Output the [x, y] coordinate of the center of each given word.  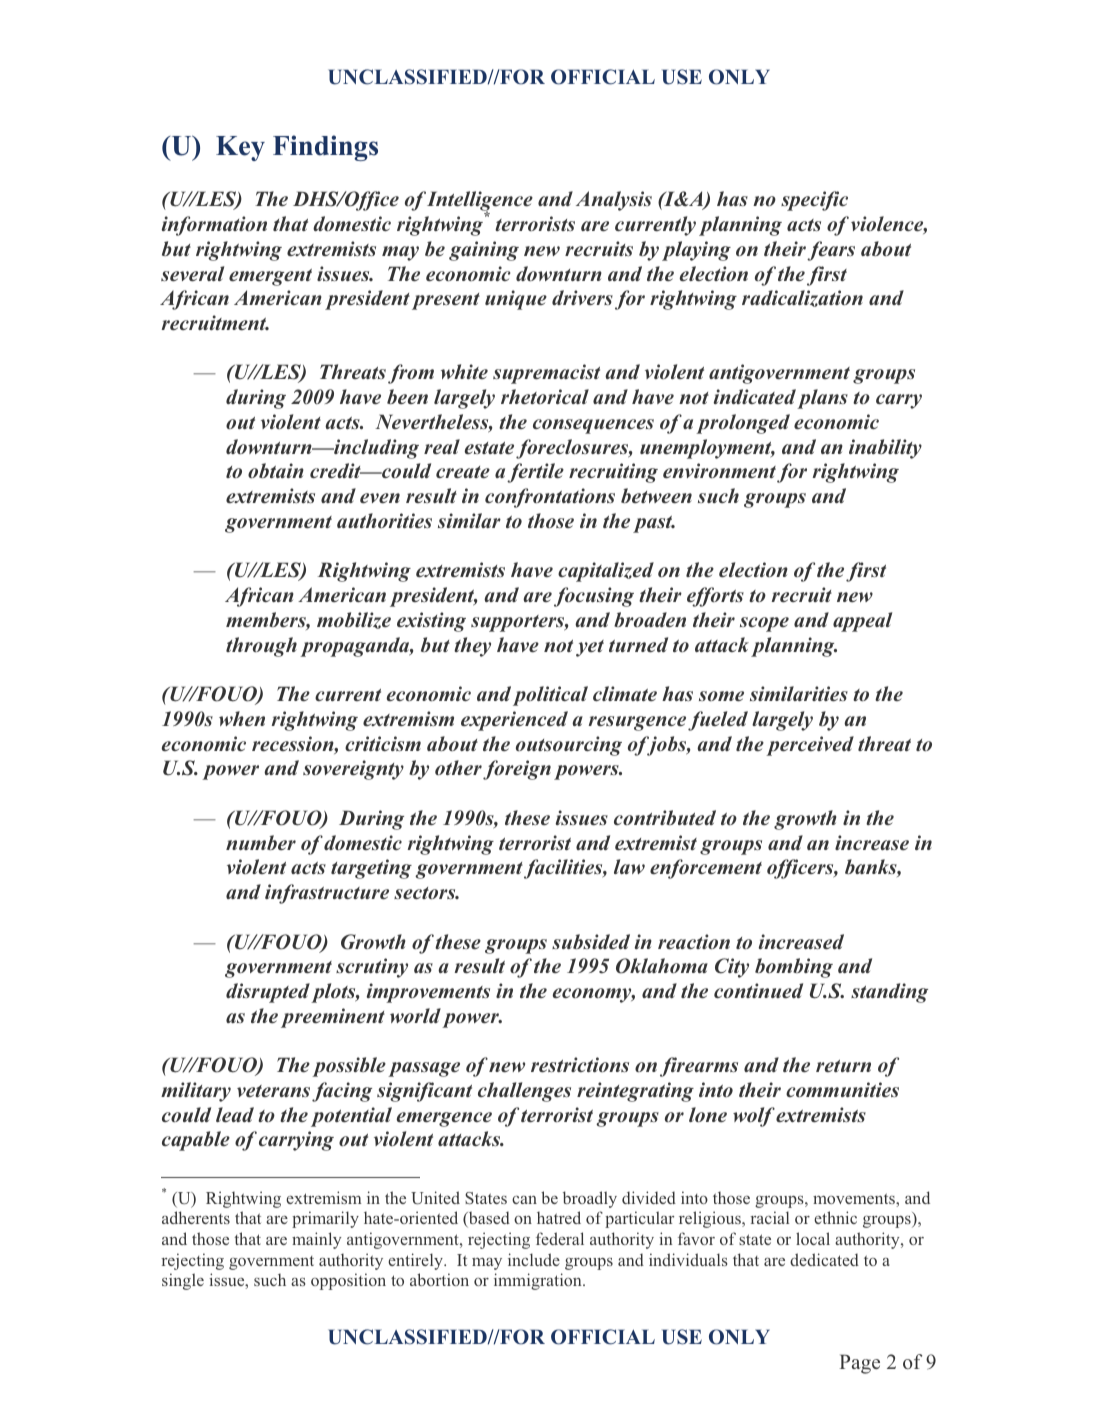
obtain [276, 471]
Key [240, 148]
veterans [273, 1091]
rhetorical [545, 397]
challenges [524, 1092]
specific [814, 201]
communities [842, 1089]
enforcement [706, 869]
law [629, 866]
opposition [348, 1281]
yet [590, 648]
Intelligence [480, 202]
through [261, 647]
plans [822, 399]
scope [764, 624]
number [261, 842]
